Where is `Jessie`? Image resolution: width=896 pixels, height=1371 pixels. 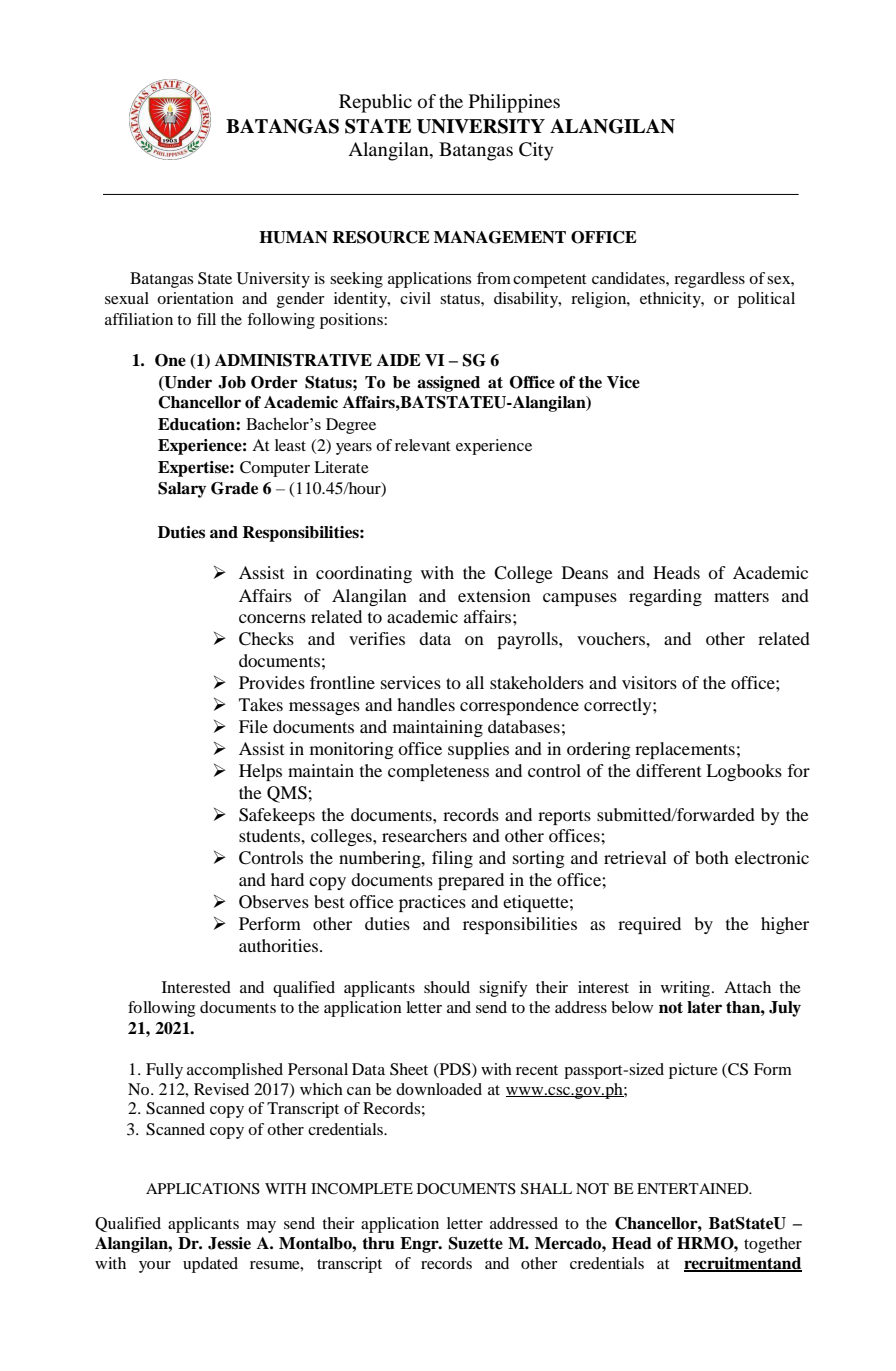 Jessie is located at coordinates (229, 1243).
